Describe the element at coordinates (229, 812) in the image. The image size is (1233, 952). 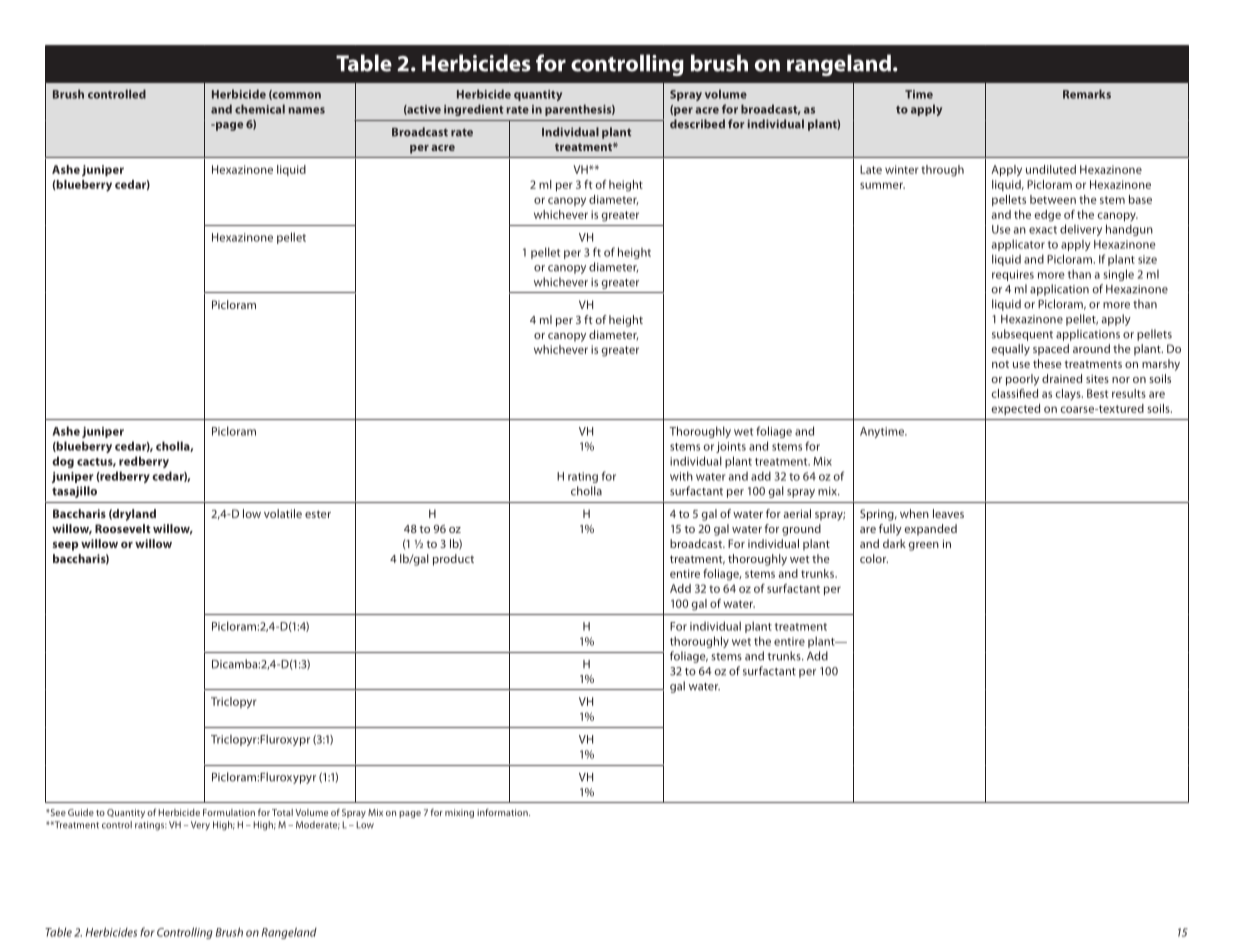
I see `Formulation` at that location.
